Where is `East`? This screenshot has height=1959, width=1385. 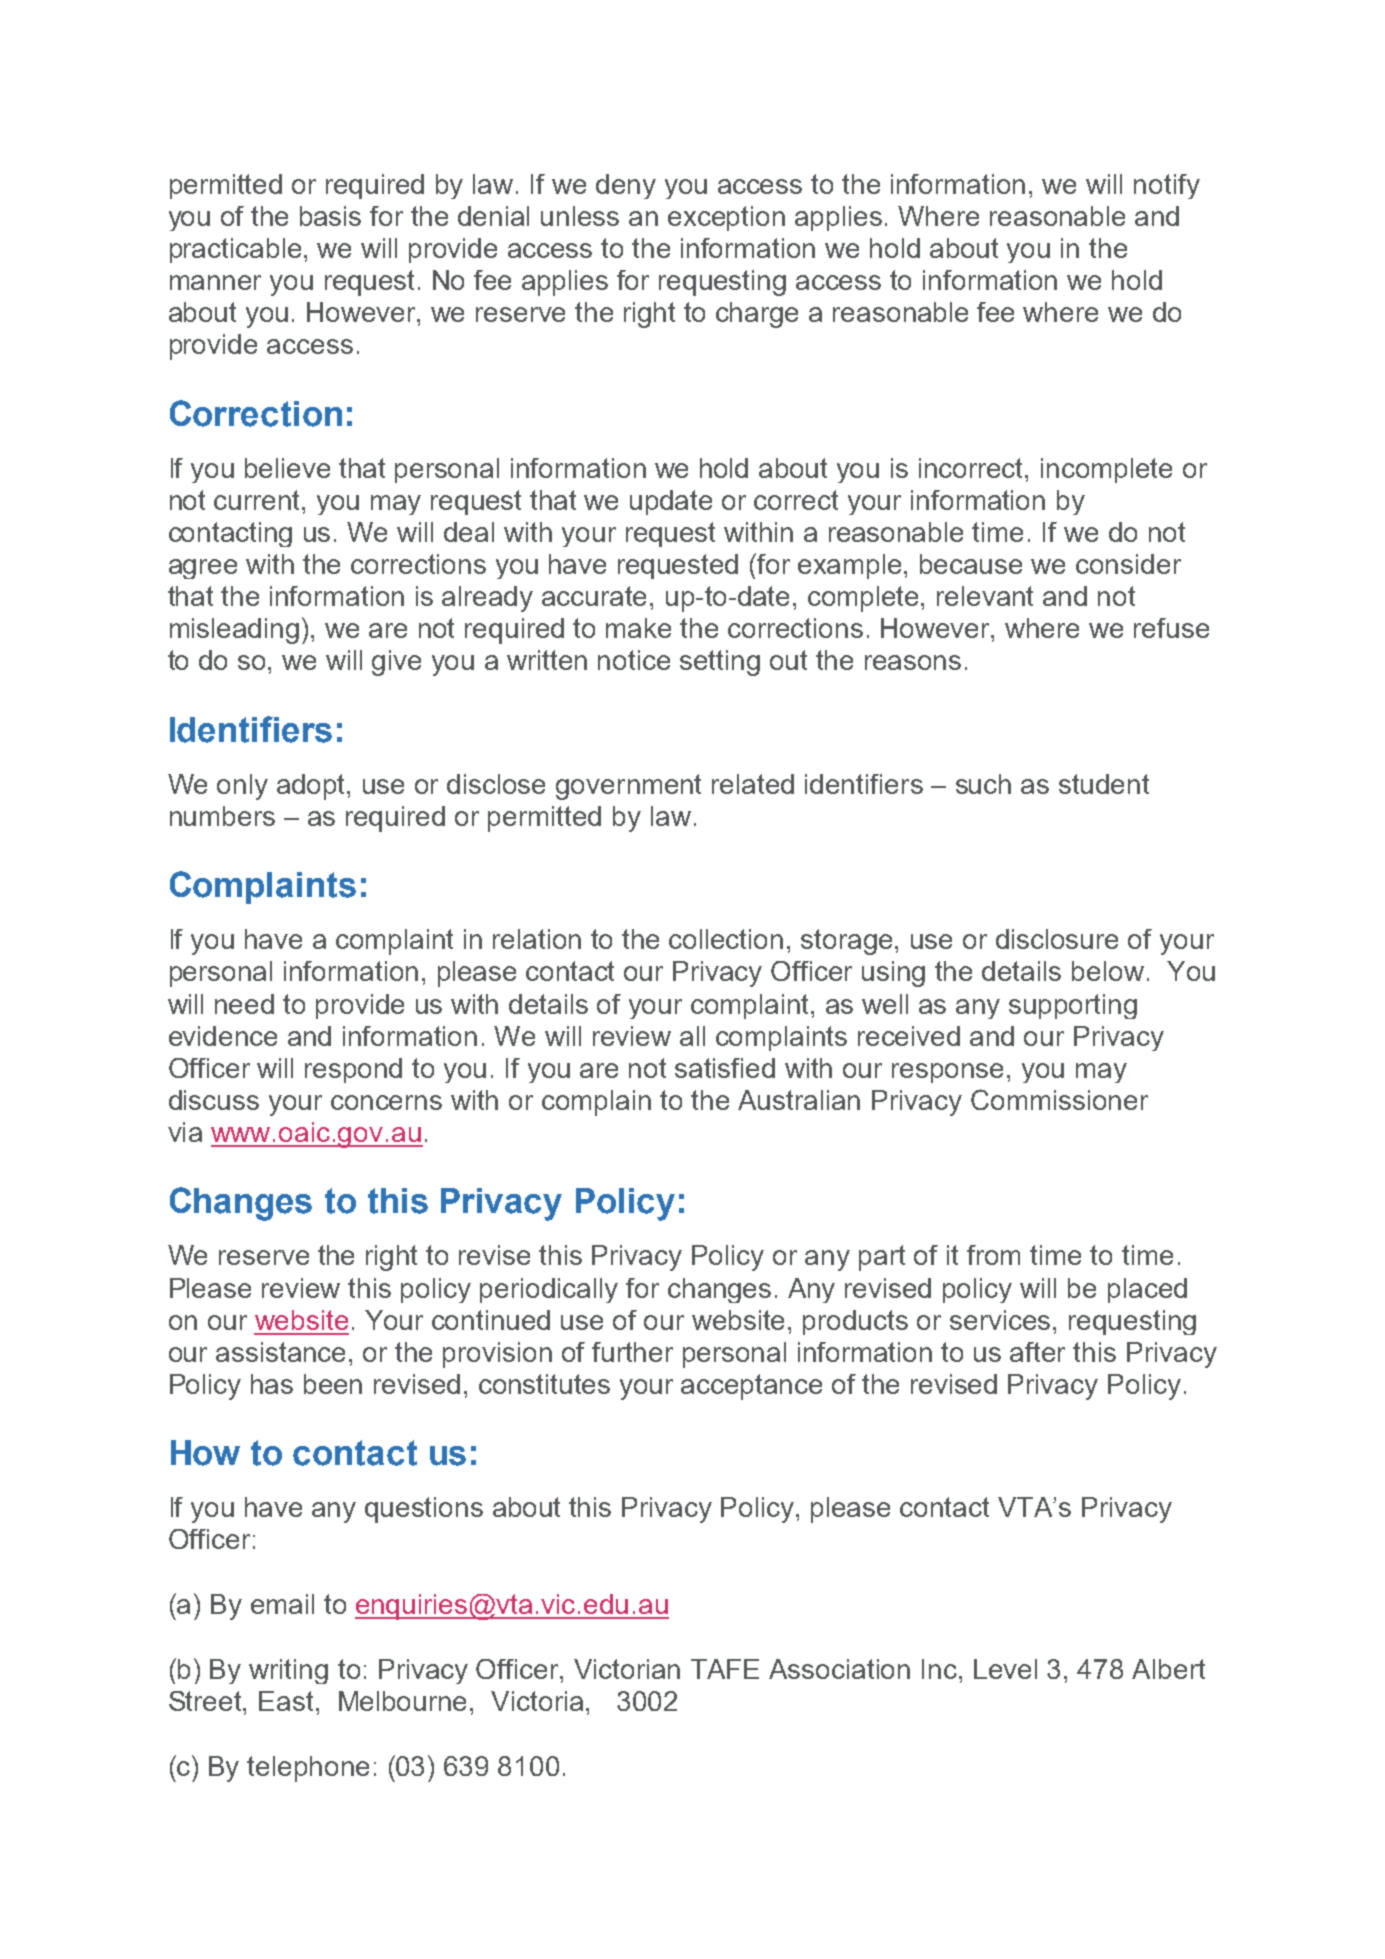
East is located at coordinates (286, 1701).
